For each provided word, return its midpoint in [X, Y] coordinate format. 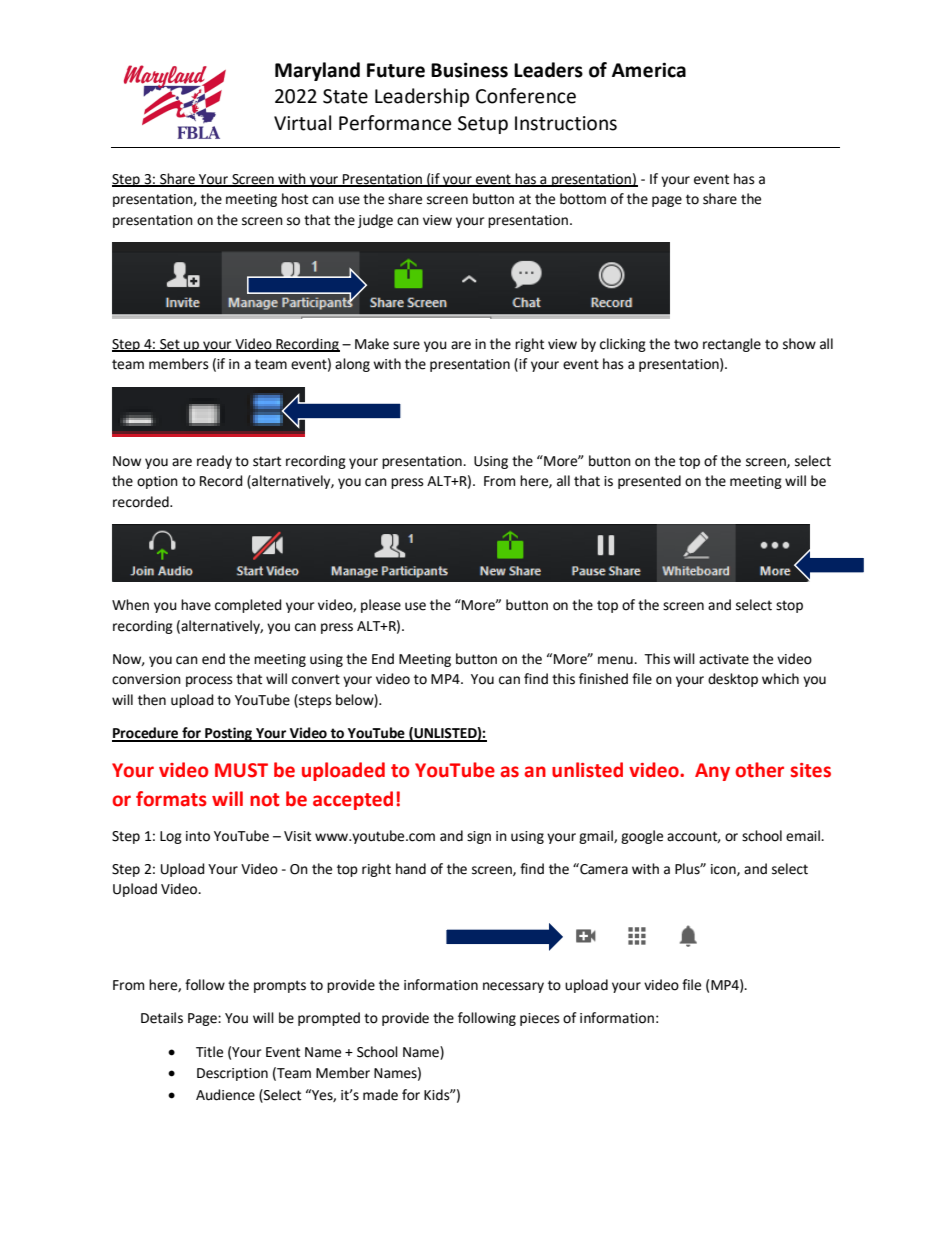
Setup [483, 125]
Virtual [302, 123]
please [381, 606]
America [649, 70]
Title [209, 1052]
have [196, 605]
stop [789, 606]
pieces [540, 1019]
